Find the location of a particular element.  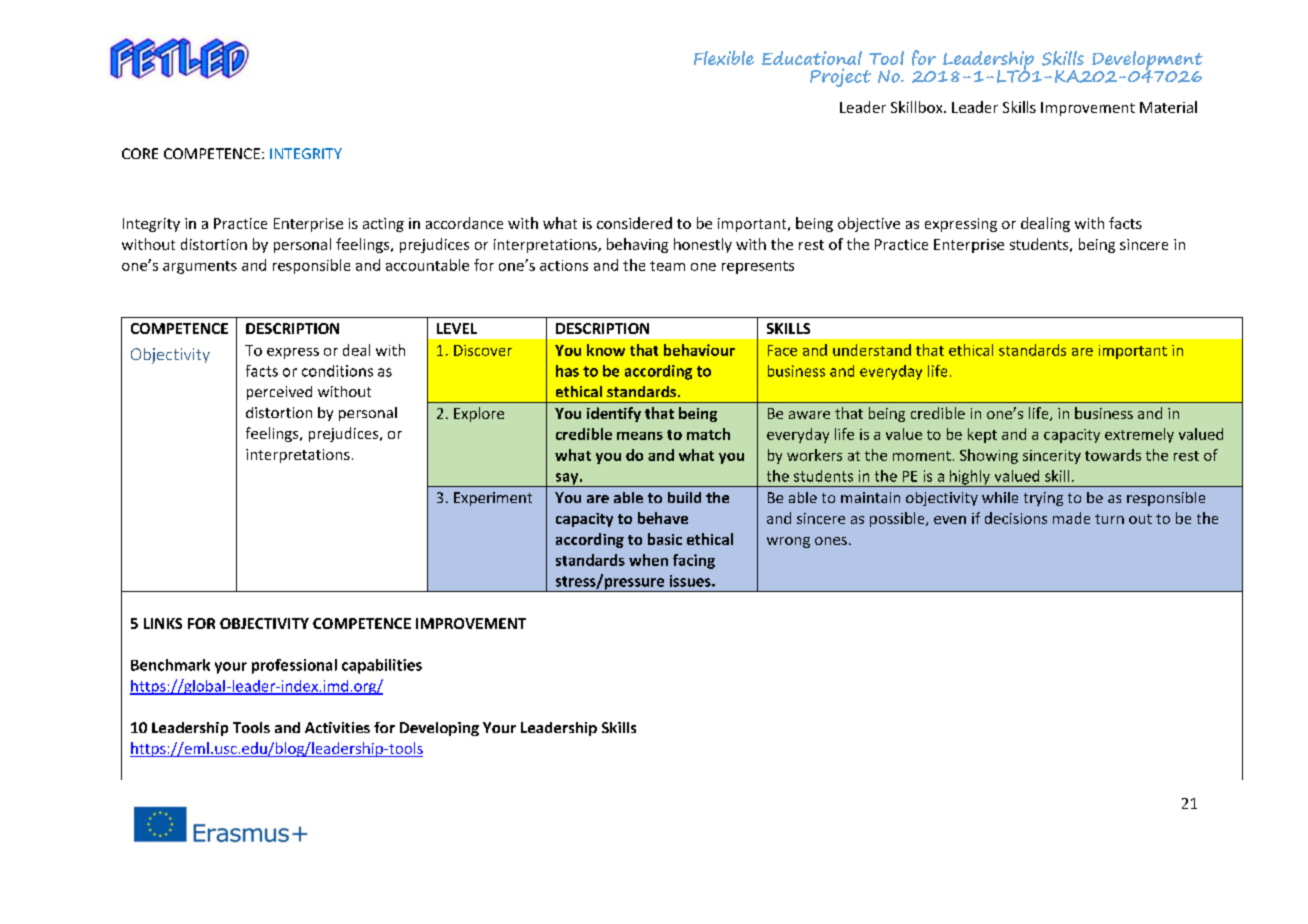

Development is located at coordinates (1147, 62).
